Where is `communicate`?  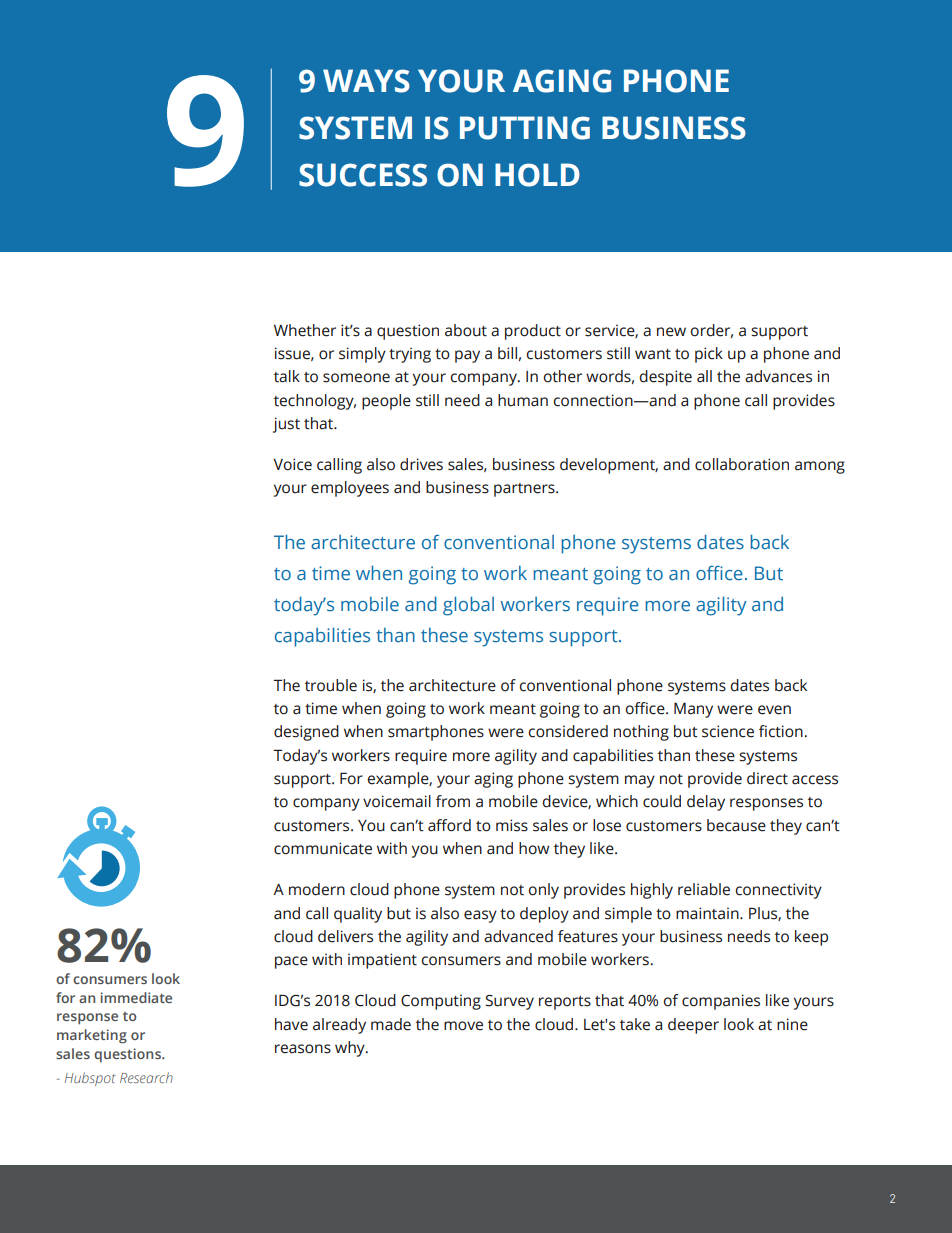 communicate is located at coordinates (323, 848).
